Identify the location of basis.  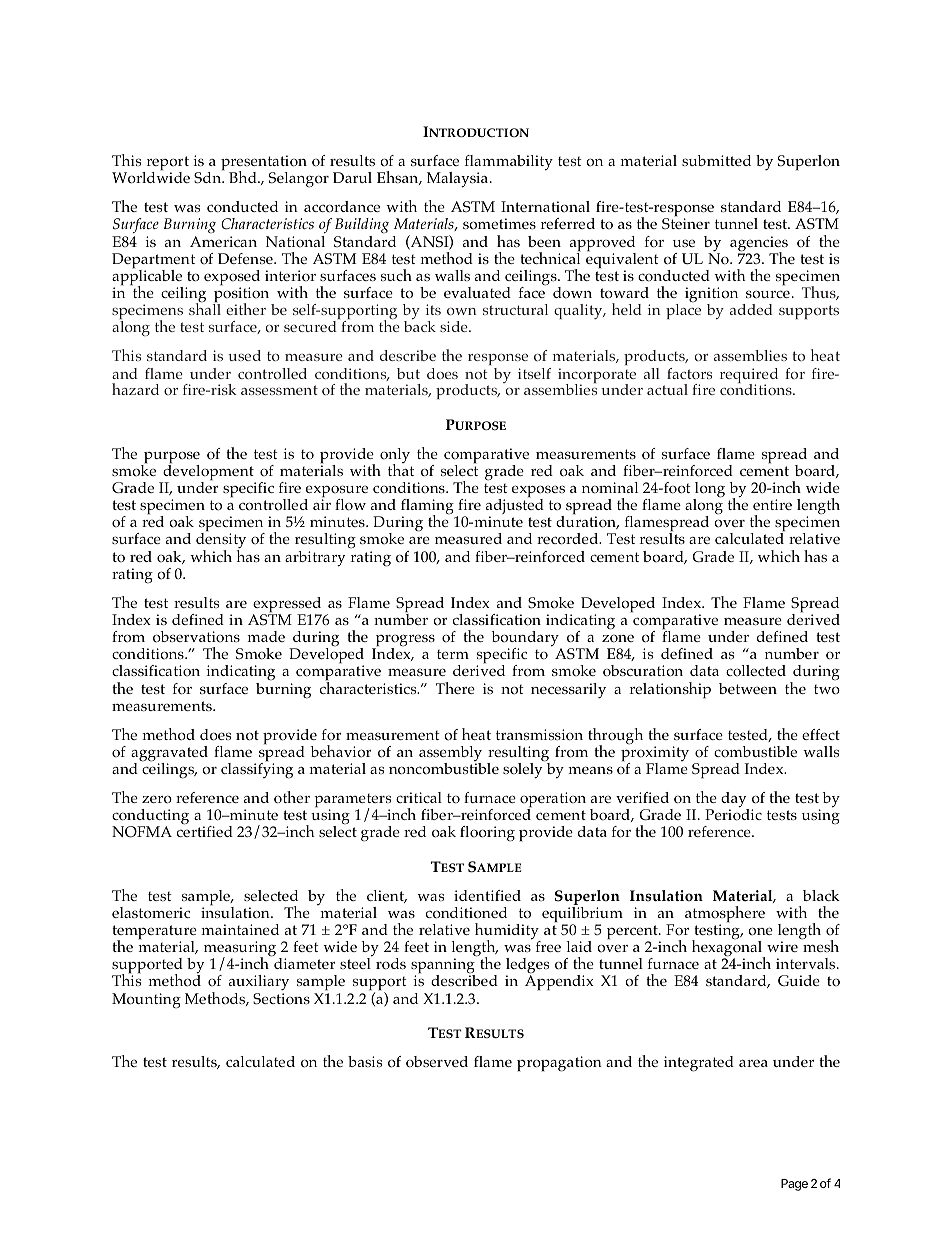
(365, 1061).
